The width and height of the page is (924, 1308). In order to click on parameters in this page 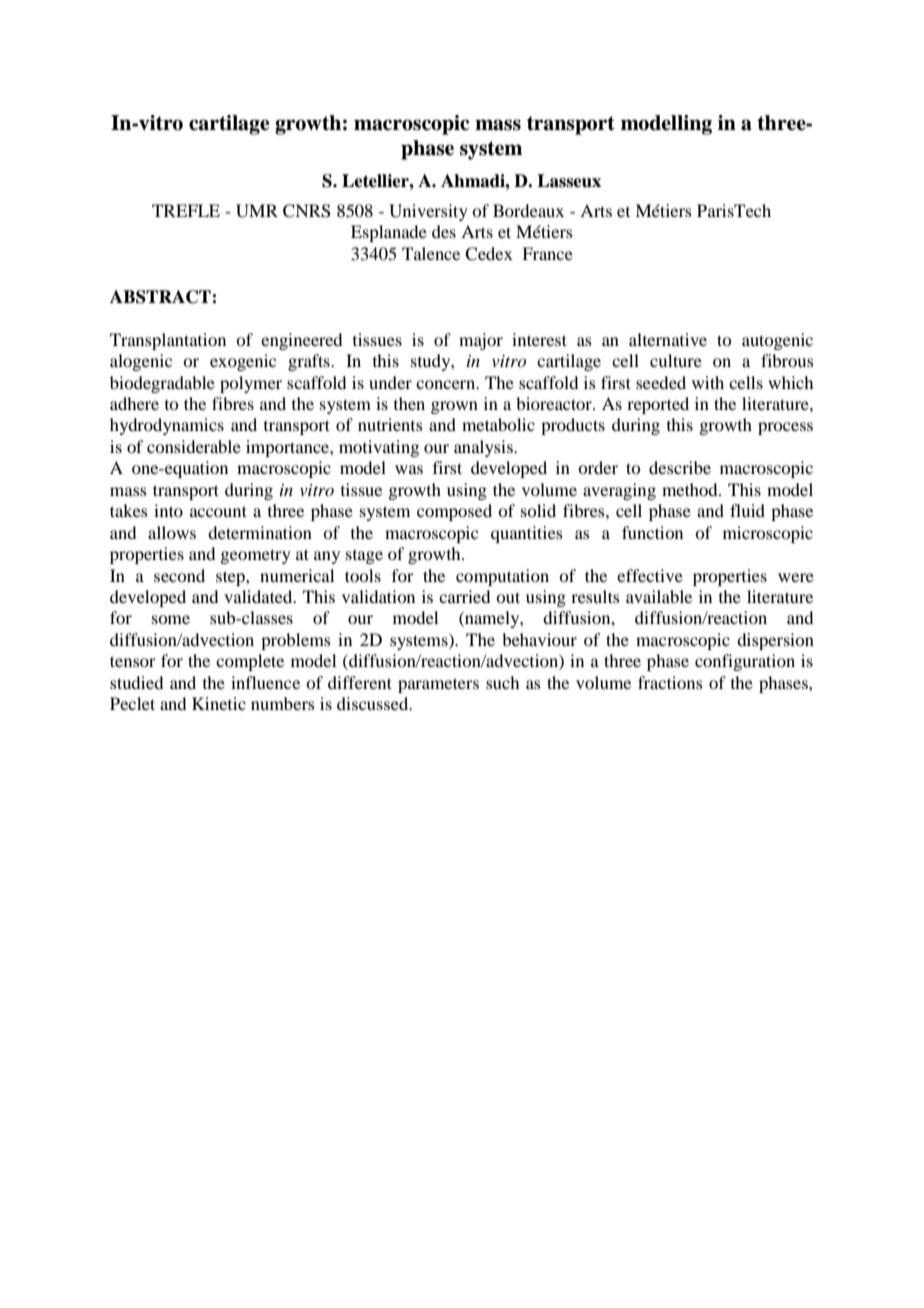, I will do `click(438, 685)`.
